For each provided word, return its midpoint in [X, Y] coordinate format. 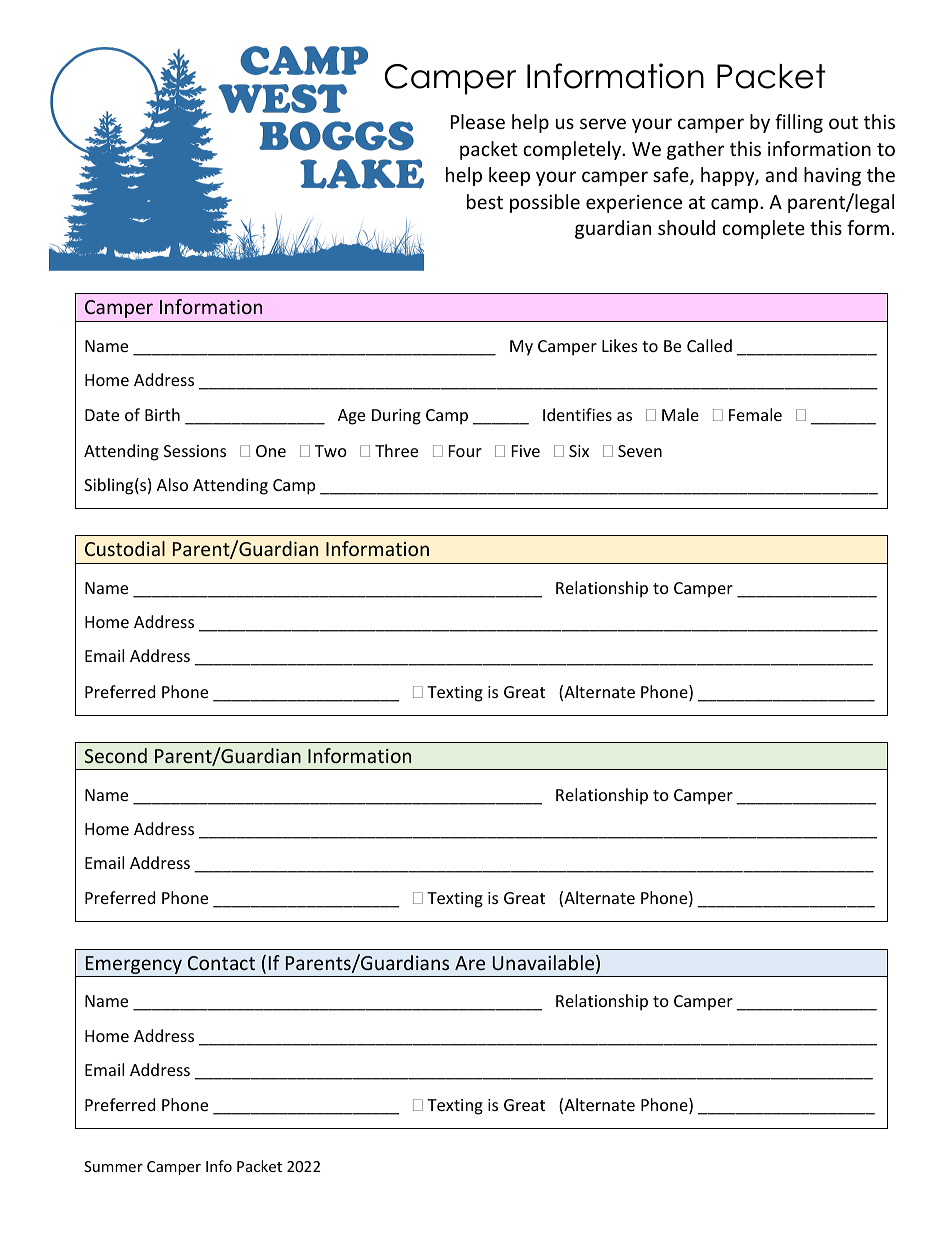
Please [478, 121]
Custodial [125, 548]
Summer [113, 1166]
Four [465, 451]
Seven [640, 451]
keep [509, 176]
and [781, 174]
